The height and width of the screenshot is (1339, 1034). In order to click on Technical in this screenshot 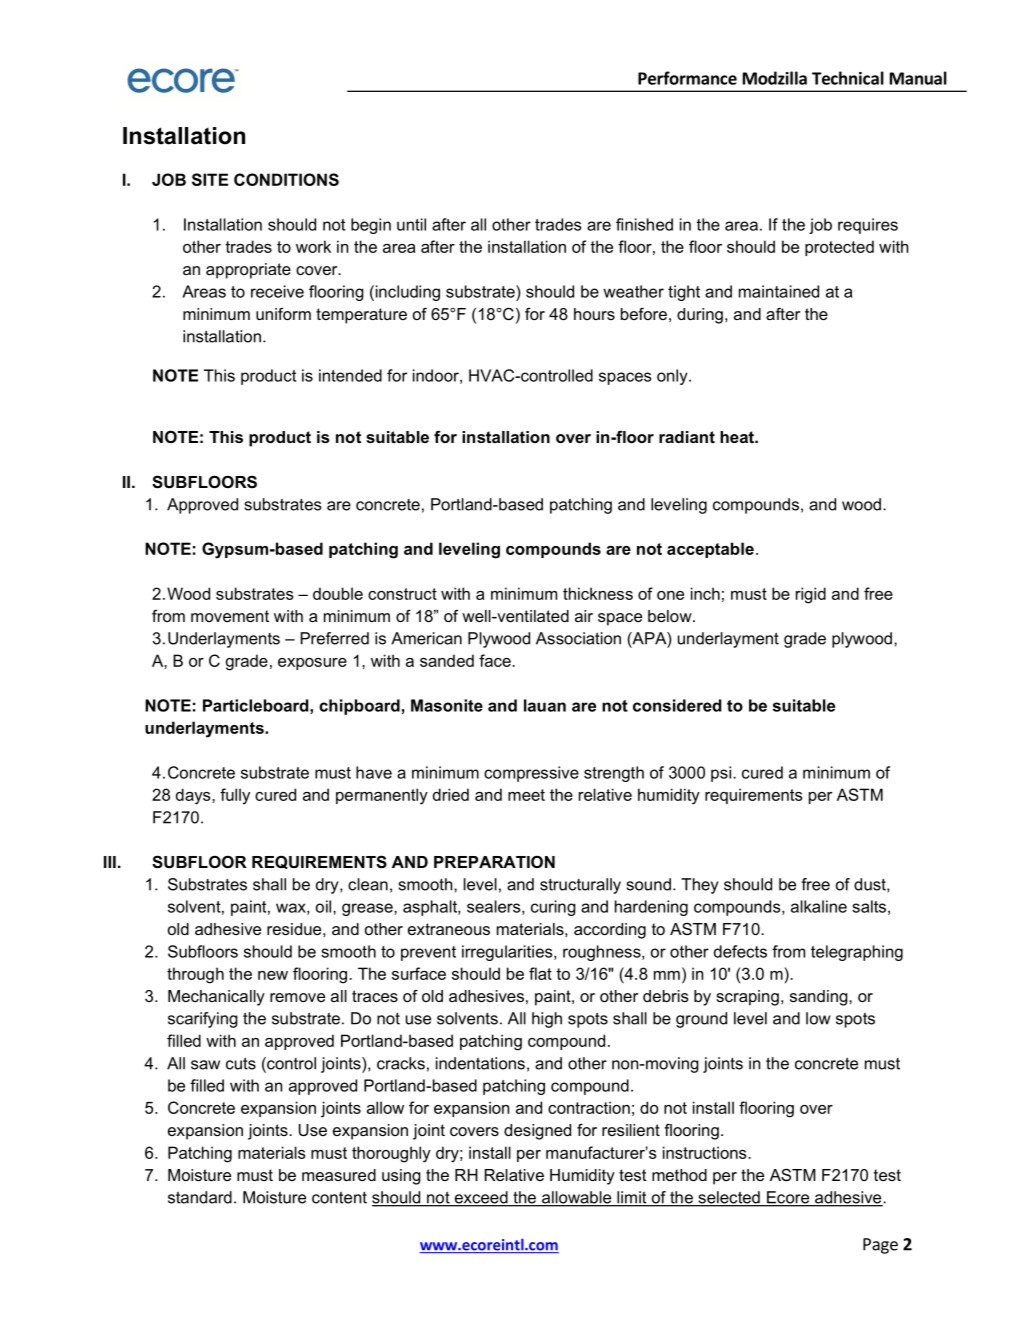, I will do `click(848, 78)`.
